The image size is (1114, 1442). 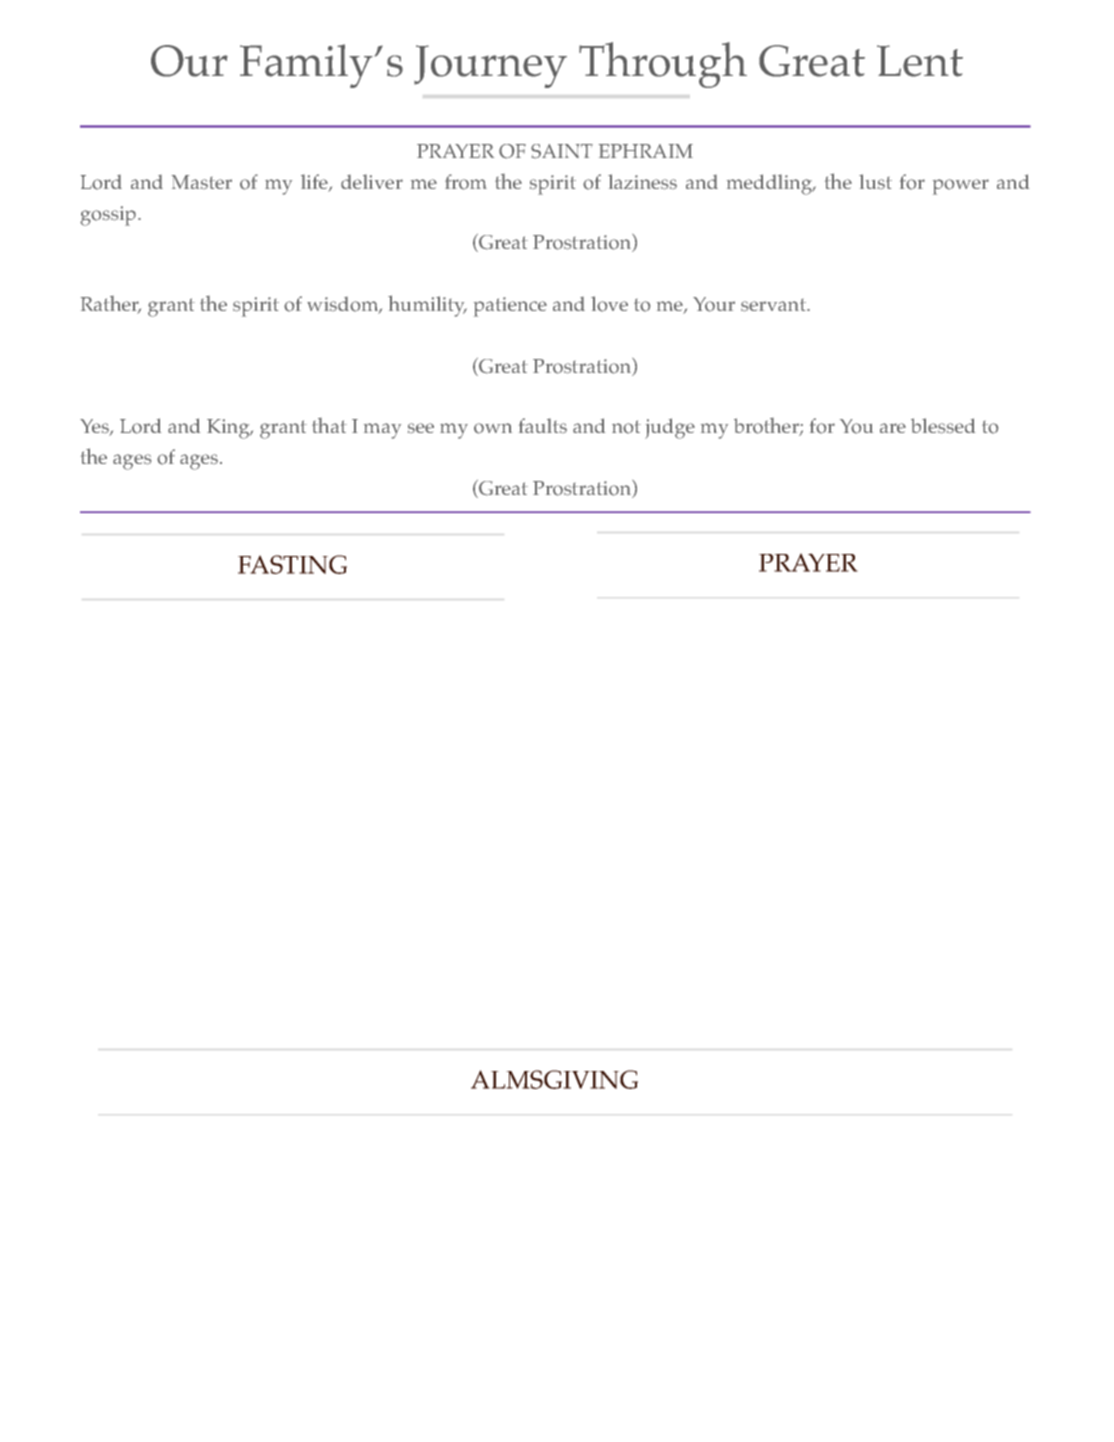 I want to click on Through, so click(x=663, y=65).
